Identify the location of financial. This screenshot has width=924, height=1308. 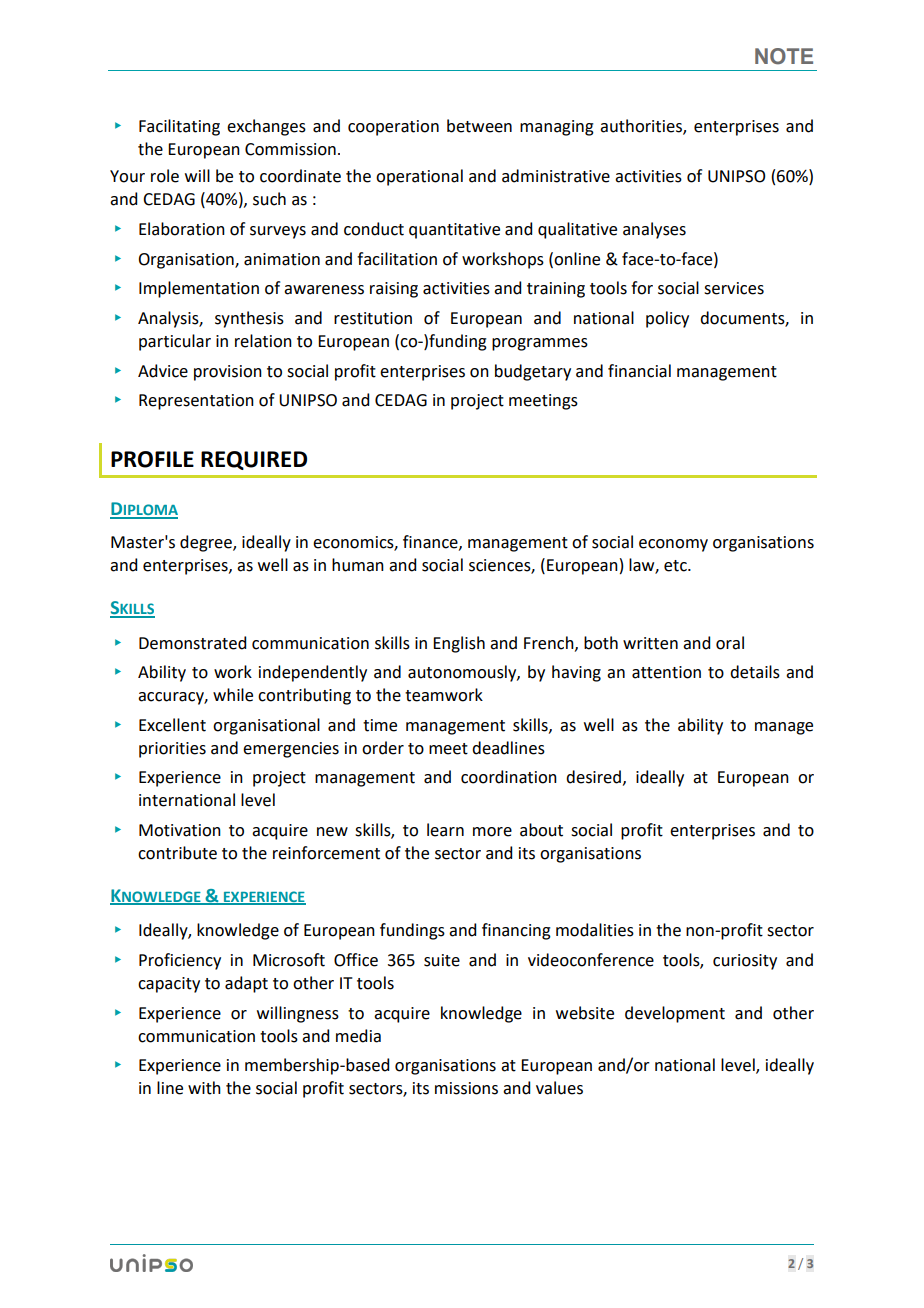
(639, 371).
